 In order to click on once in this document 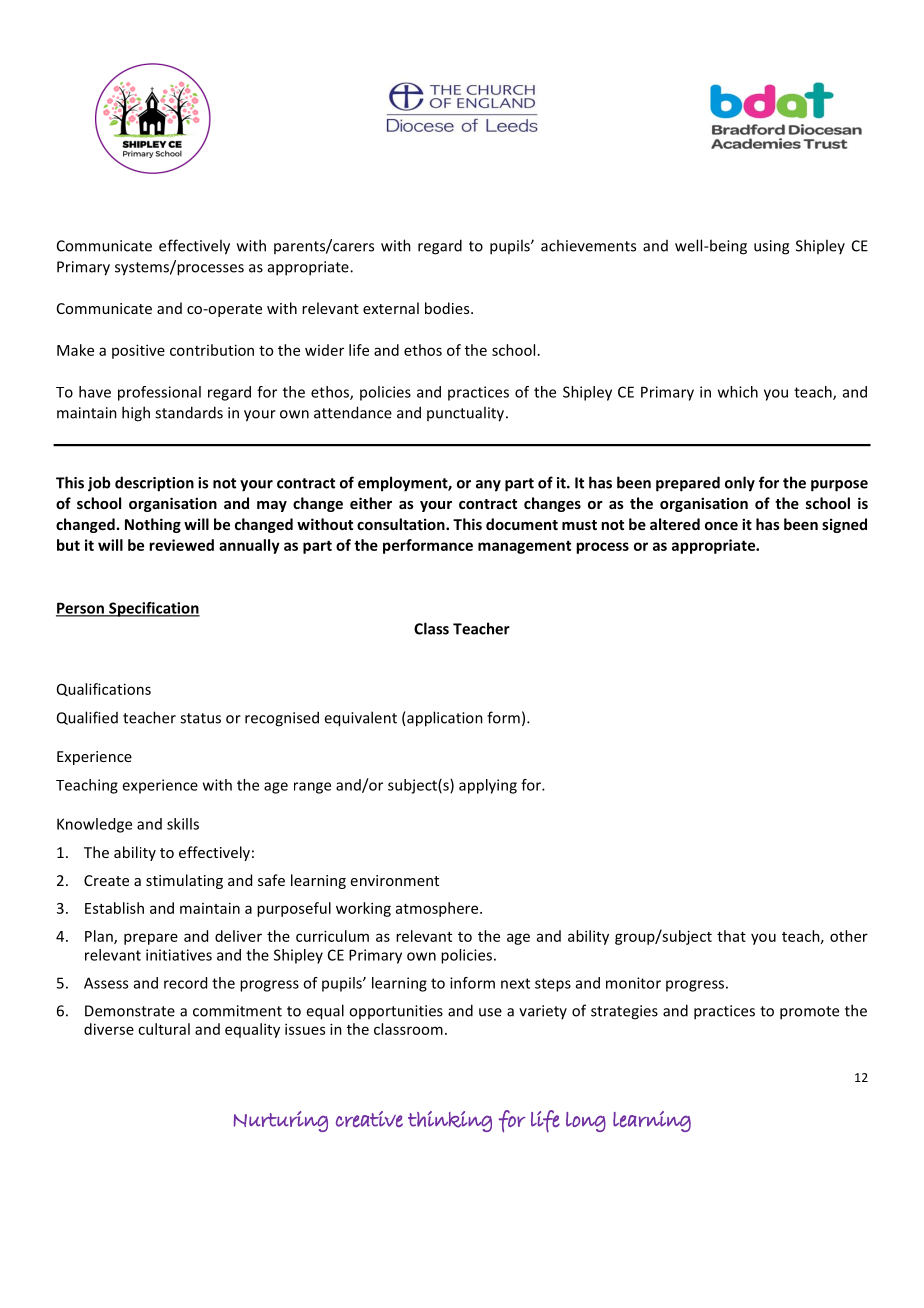, I will do `click(721, 526)`.
